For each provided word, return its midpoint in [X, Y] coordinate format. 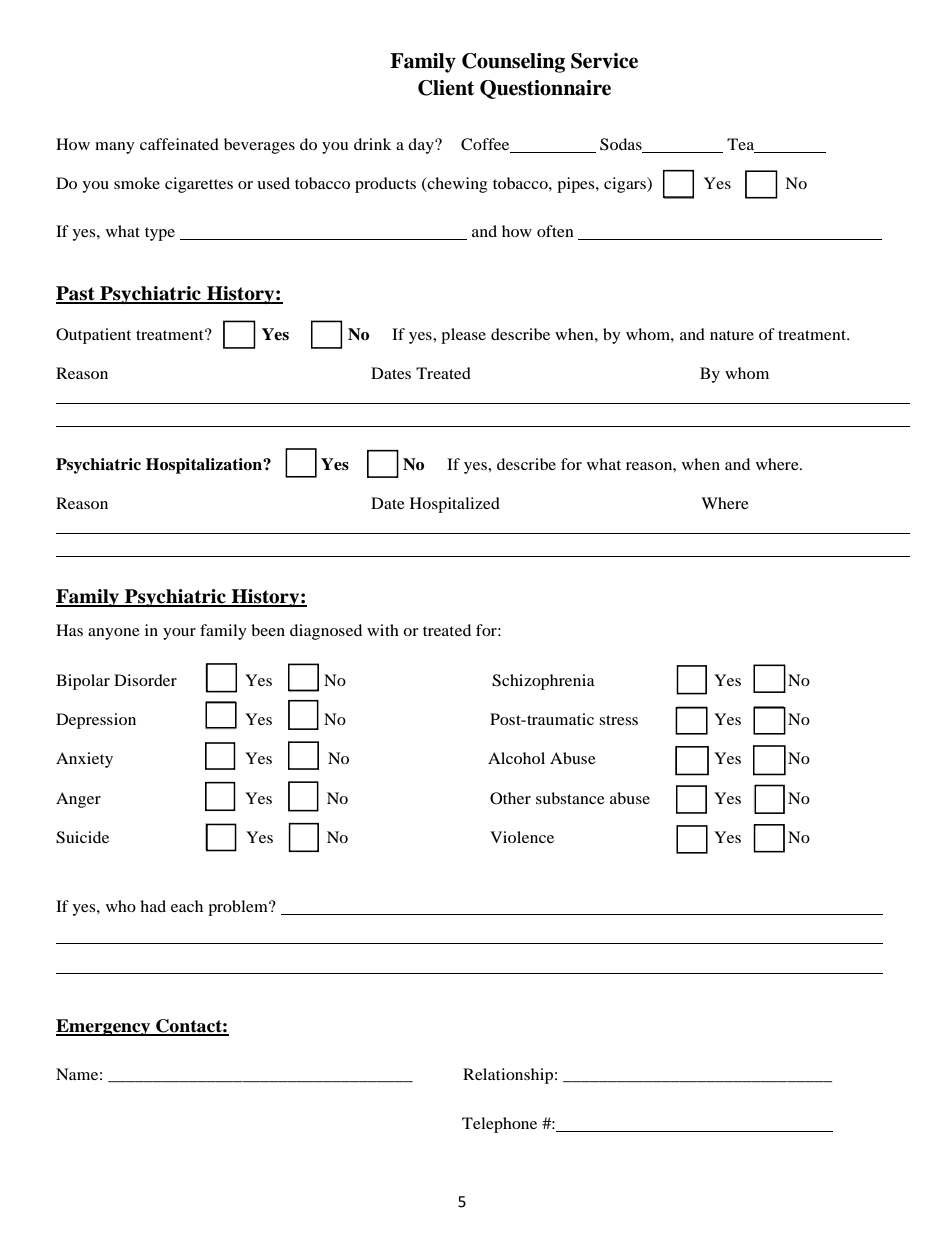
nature [732, 335]
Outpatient [93, 336]
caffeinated [179, 144]
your [179, 634]
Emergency [104, 1027]
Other [510, 798]
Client [446, 88]
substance [570, 798]
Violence [522, 837]
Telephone [499, 1125]
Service [604, 61]
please [463, 336]
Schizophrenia [543, 682]
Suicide [82, 837]
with [383, 630]
